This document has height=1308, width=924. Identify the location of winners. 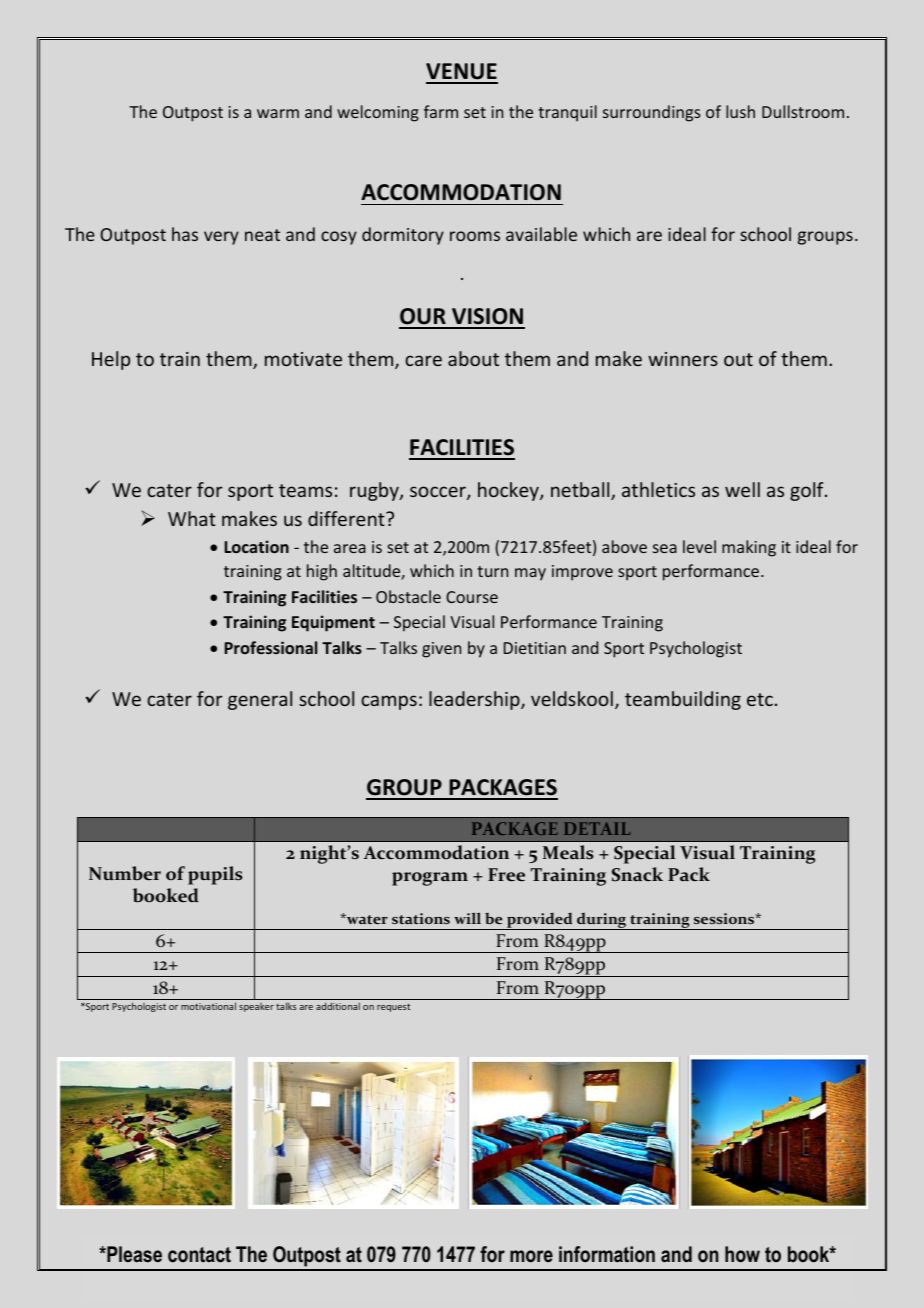
(683, 359).
